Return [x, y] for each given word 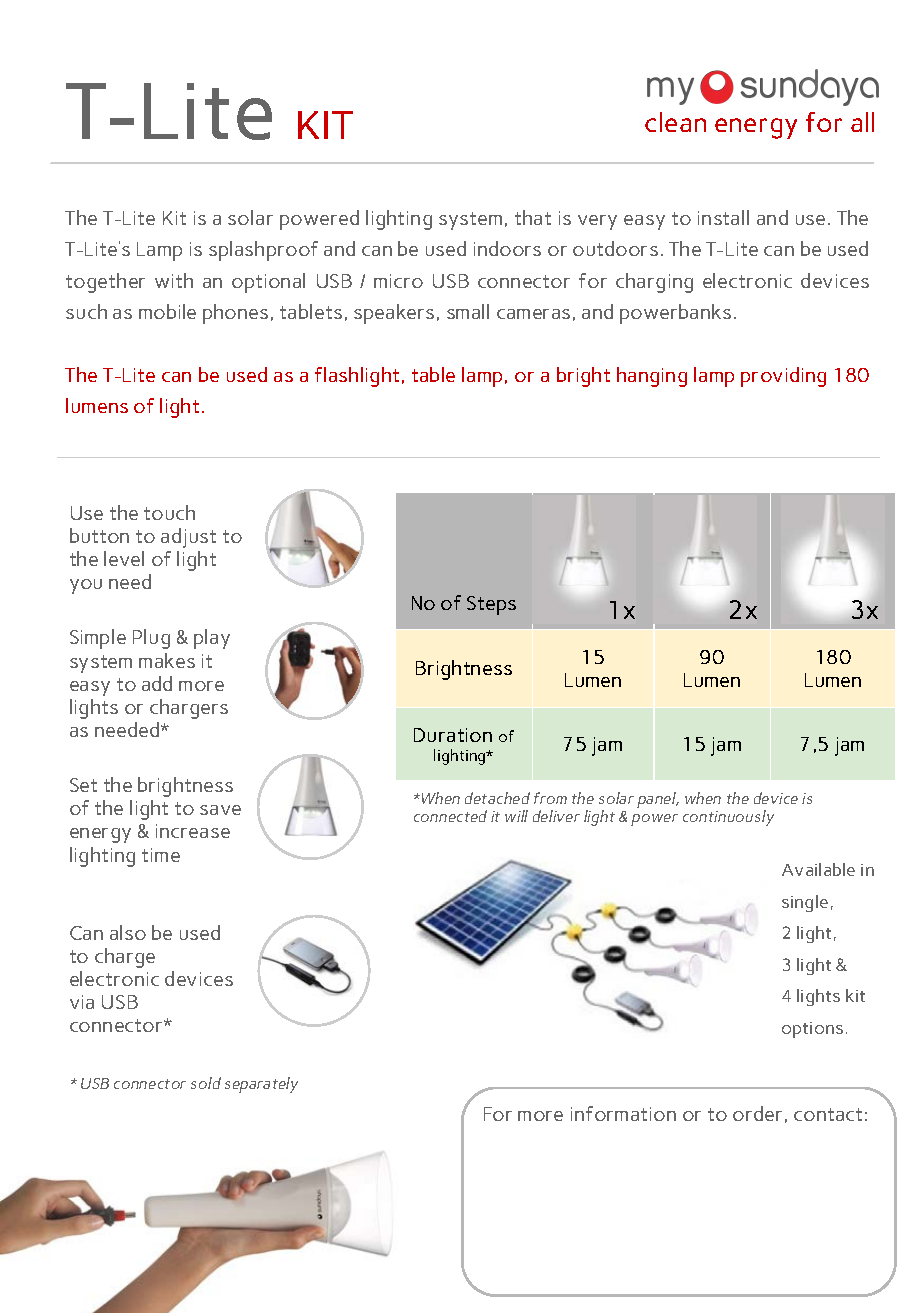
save [220, 810]
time [161, 855]
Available [818, 869]
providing [783, 377]
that [533, 217]
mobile [167, 311]
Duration [453, 735]
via [82, 1002]
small [468, 311]
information [623, 1113]
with [174, 280]
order [757, 1113]
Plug [151, 639]
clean [675, 122]
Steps [491, 605]
